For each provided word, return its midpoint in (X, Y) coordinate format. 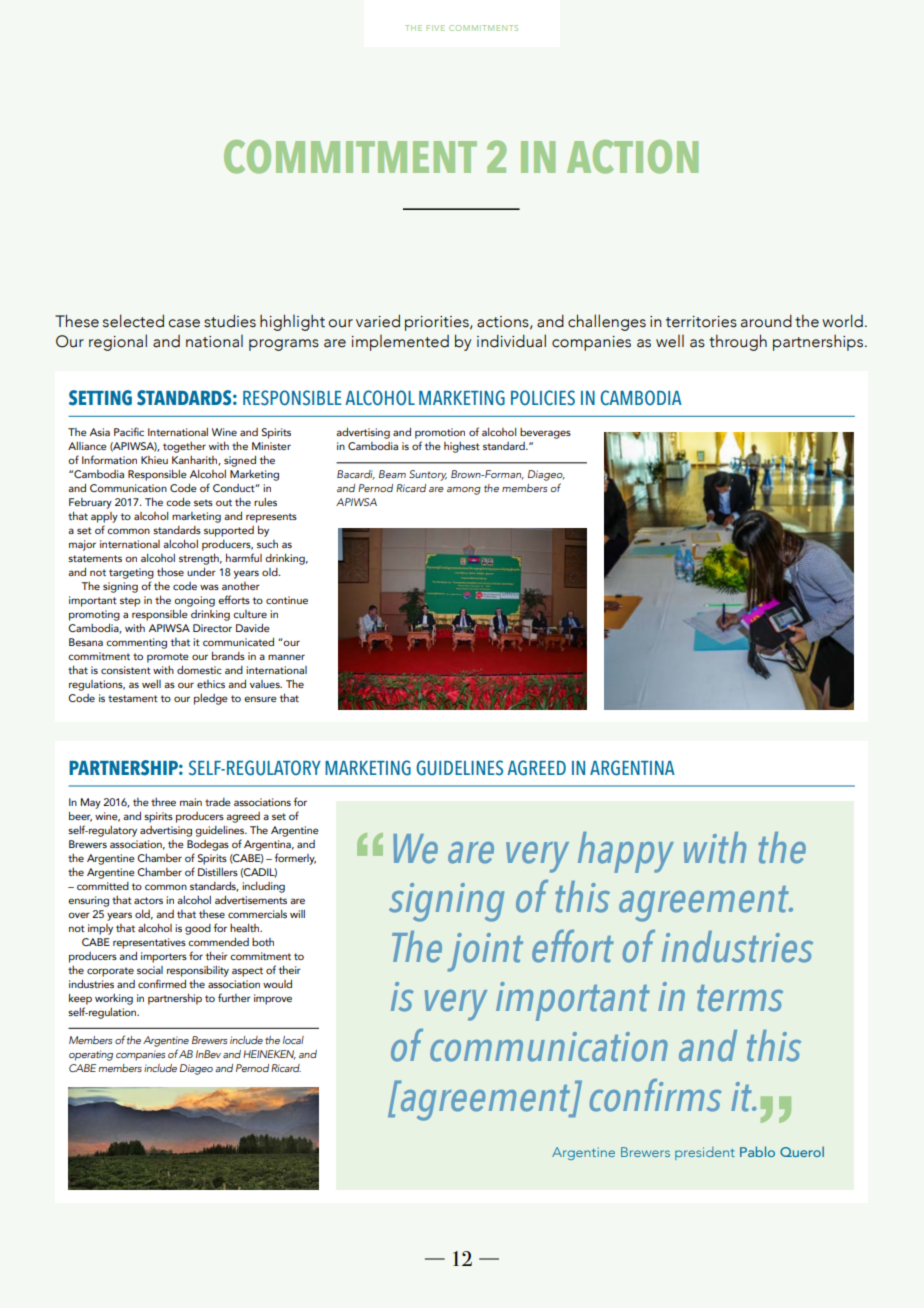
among (464, 491)
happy (626, 852)
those (170, 572)
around (766, 321)
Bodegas (208, 845)
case (184, 323)
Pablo (757, 1151)
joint (485, 952)
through (738, 342)
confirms (656, 1095)
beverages (545, 433)
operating (91, 1055)
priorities (438, 323)
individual (511, 341)
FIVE (435, 28)
